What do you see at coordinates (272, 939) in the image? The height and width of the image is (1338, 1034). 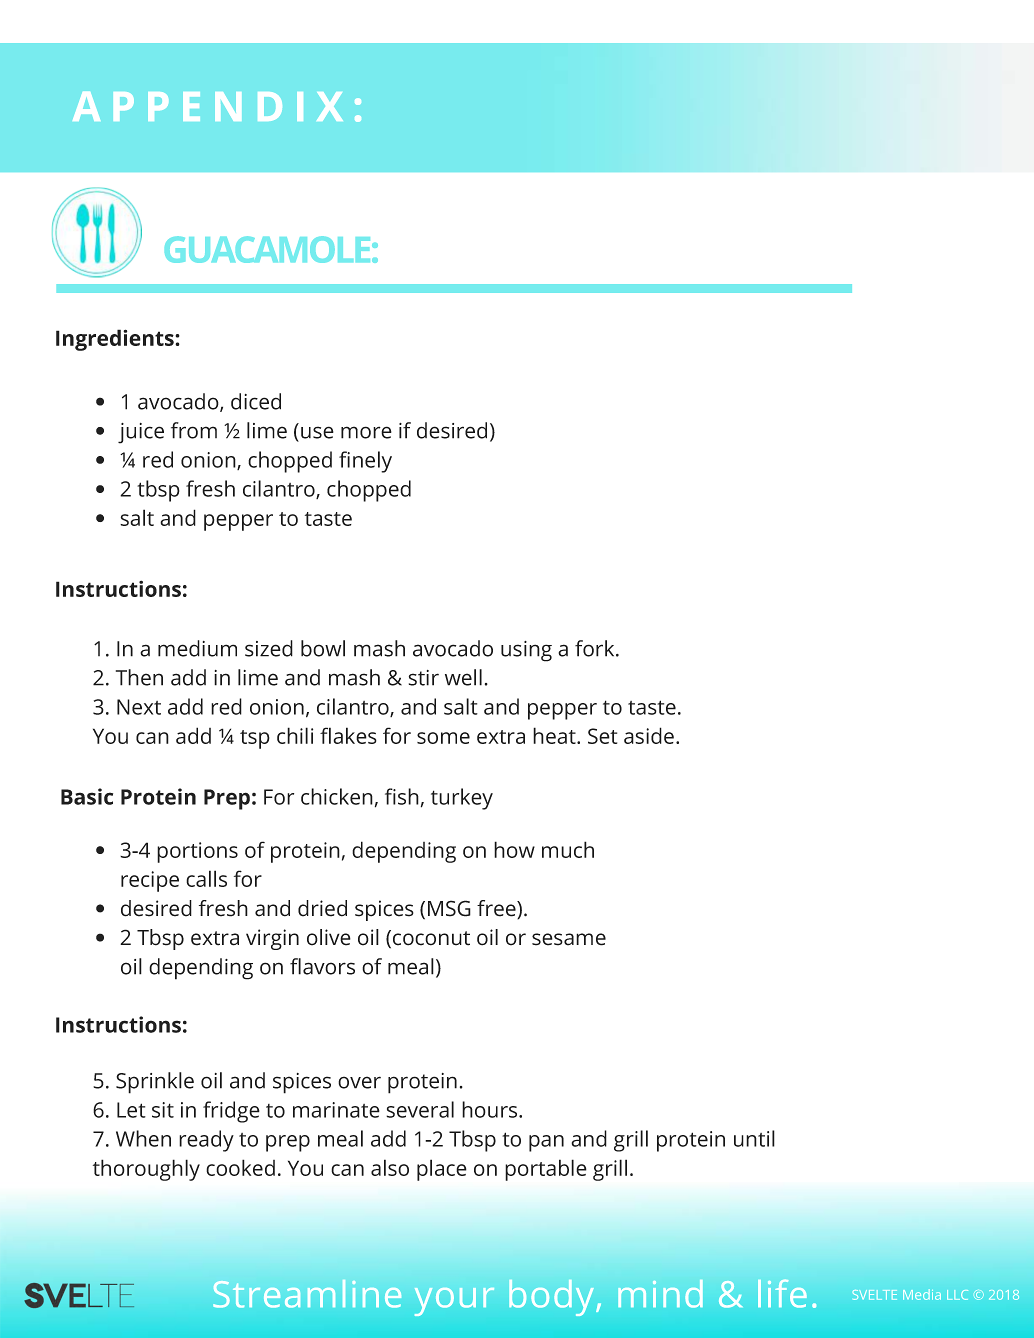 I see `virgin` at bounding box center [272, 939].
